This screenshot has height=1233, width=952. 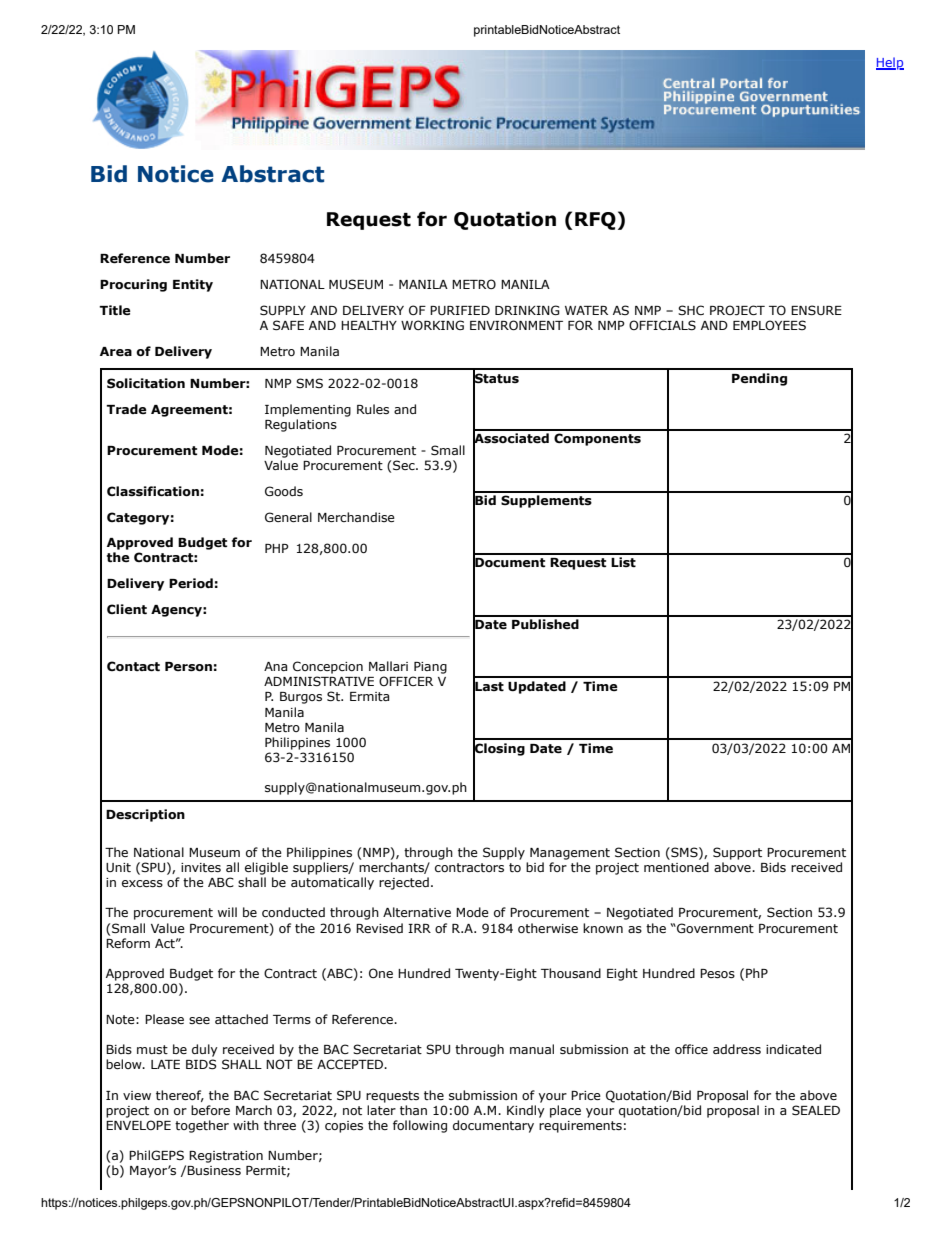 What do you see at coordinates (191, 583) in the screenshot?
I see `Period` at bounding box center [191, 583].
